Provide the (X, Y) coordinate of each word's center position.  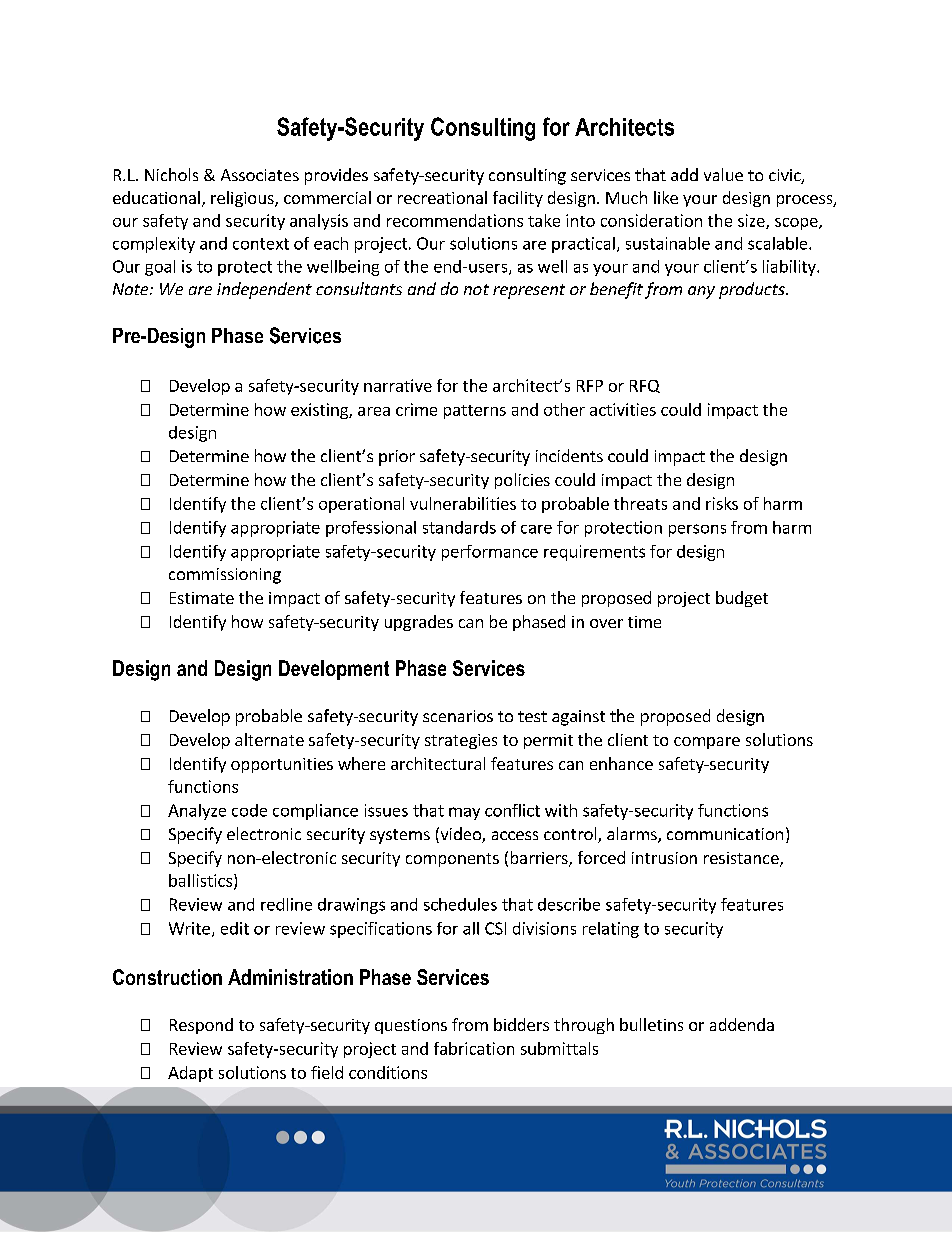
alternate (269, 739)
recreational (442, 197)
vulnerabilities (463, 503)
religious (243, 199)
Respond (201, 1026)
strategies (461, 741)
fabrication (474, 1048)
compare (707, 743)
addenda (742, 1024)
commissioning (225, 576)
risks (722, 503)
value (723, 174)
